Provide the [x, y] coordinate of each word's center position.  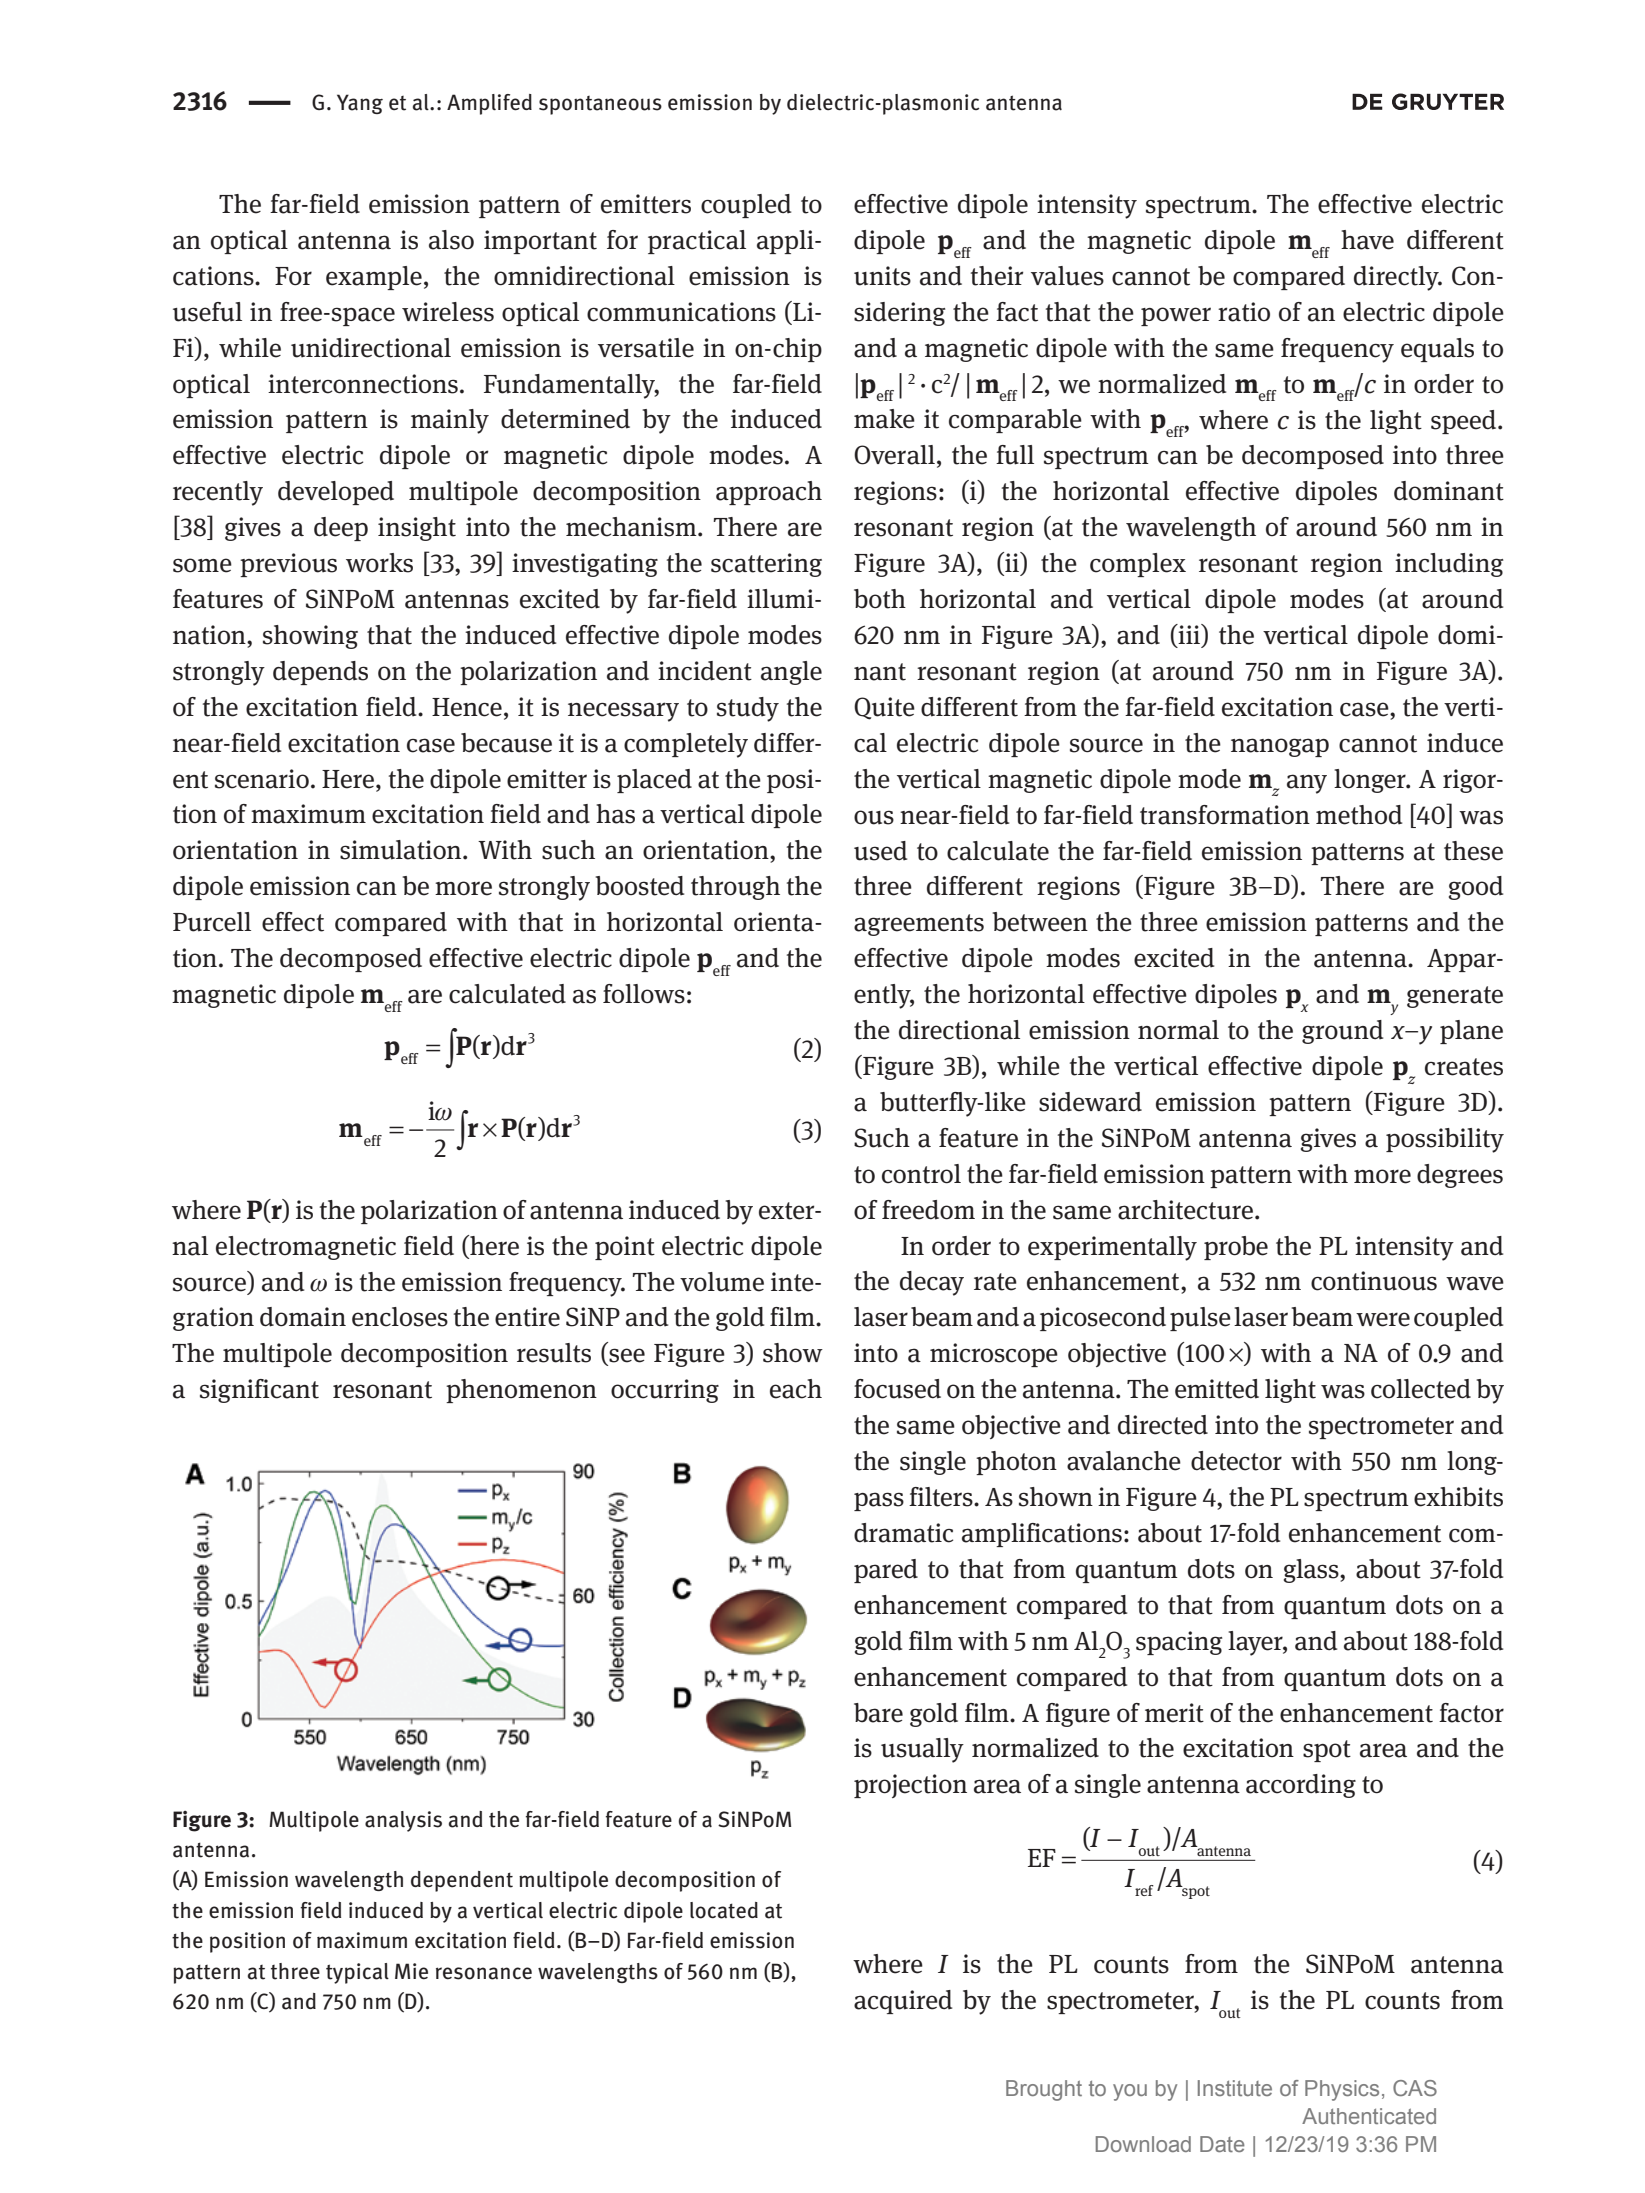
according [1301, 1786]
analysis [403, 1821]
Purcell [212, 922]
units [882, 276]
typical [357, 1973]
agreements [919, 925]
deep [341, 529]
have [1367, 240]
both [880, 599]
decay [932, 1283]
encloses [400, 1317]
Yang [360, 104]
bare [878, 1713]
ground [1342, 1032]
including [1449, 565]
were [1383, 1319]
